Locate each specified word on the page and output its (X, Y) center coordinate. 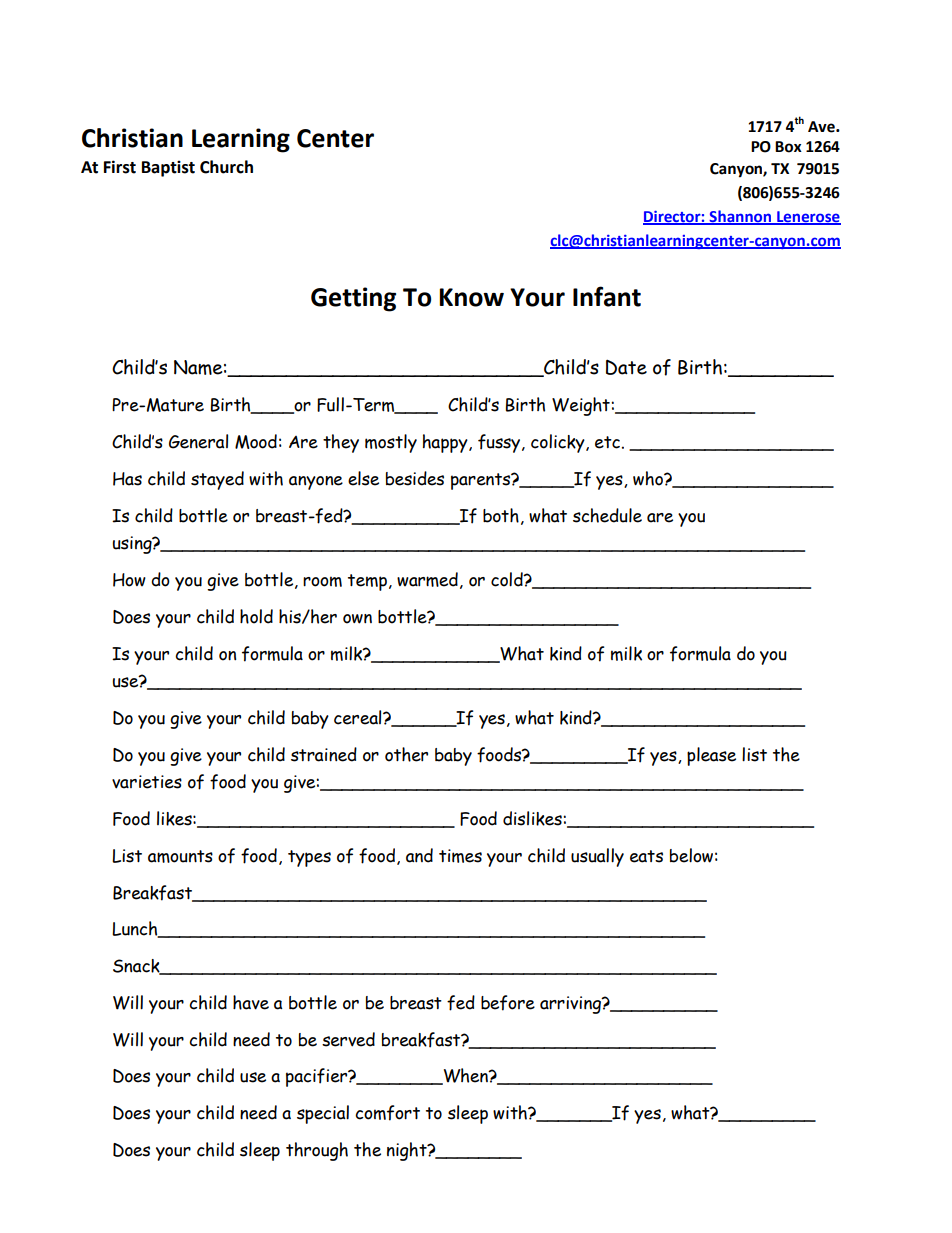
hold (256, 616)
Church (226, 167)
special (323, 1114)
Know (471, 297)
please (711, 756)
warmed (427, 579)
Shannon (740, 217)
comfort (387, 1113)
